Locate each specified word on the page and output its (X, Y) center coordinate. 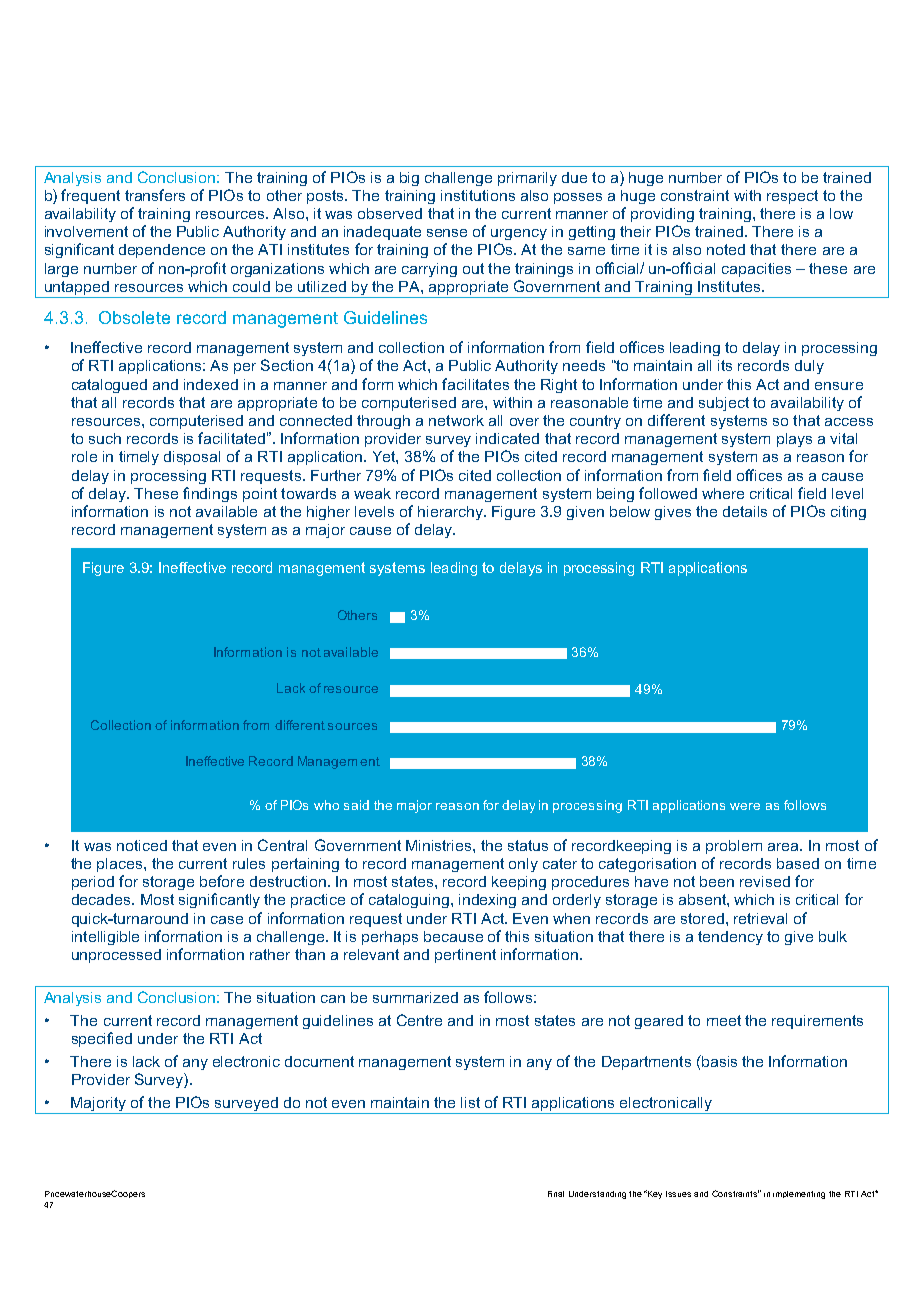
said (356, 805)
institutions (478, 195)
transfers (155, 195)
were (745, 806)
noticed (142, 845)
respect (792, 197)
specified (102, 1039)
